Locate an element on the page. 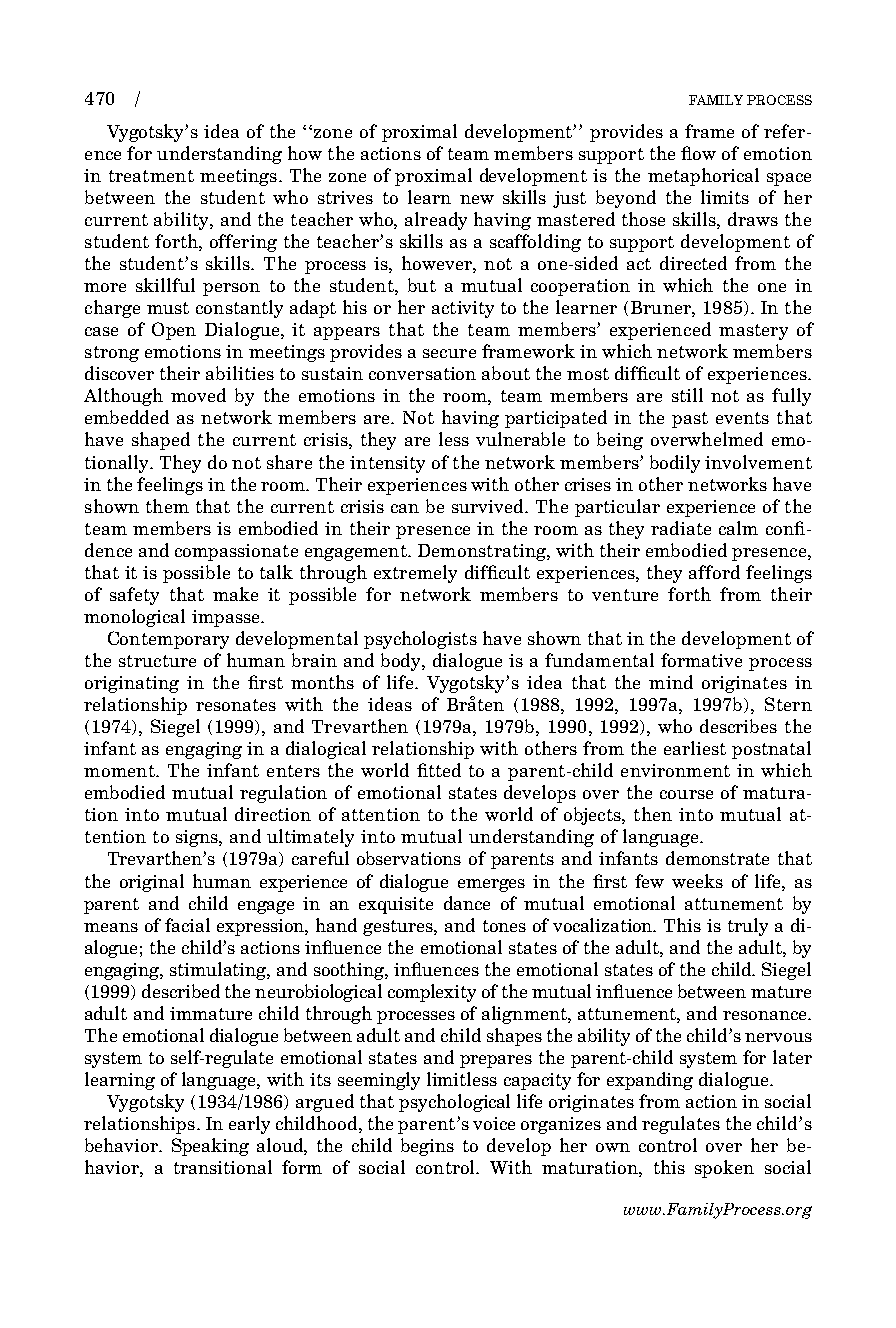 Image resolution: width=896 pixels, height=1328 pixels. metaphorical is located at coordinates (703, 177).
